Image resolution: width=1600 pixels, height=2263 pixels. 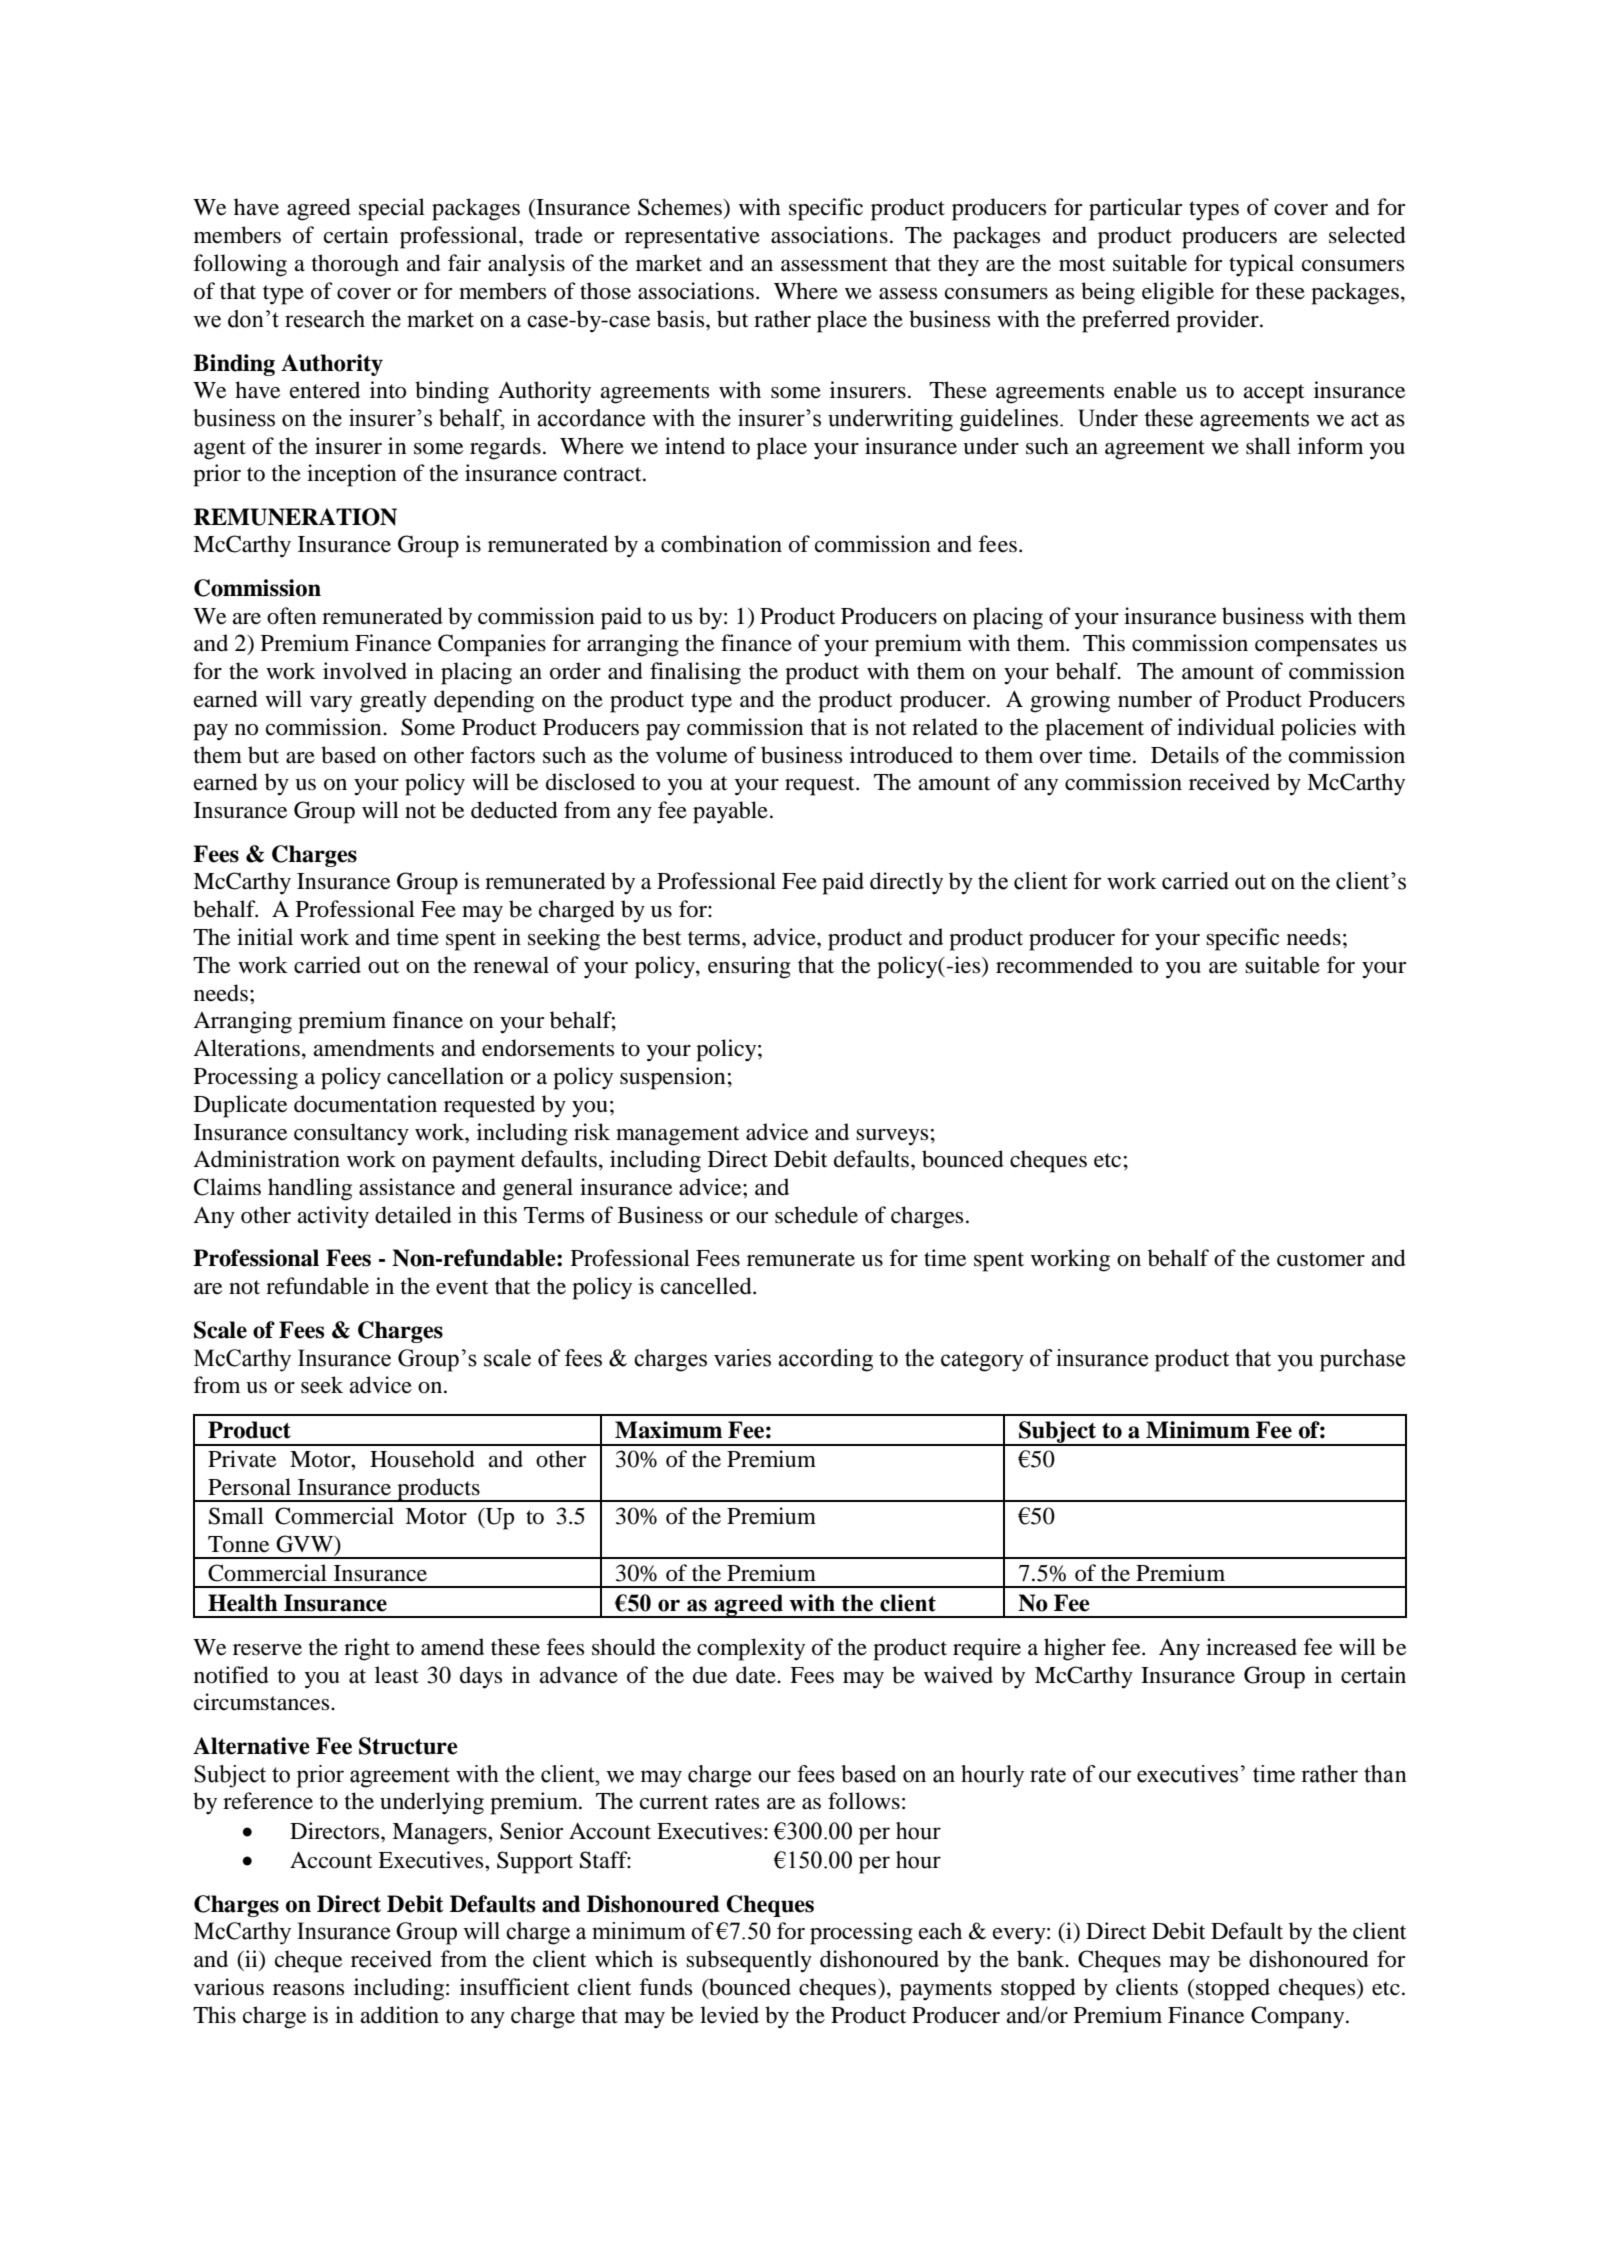 What do you see at coordinates (1261, 265) in the page?
I see `typical` at bounding box center [1261, 265].
